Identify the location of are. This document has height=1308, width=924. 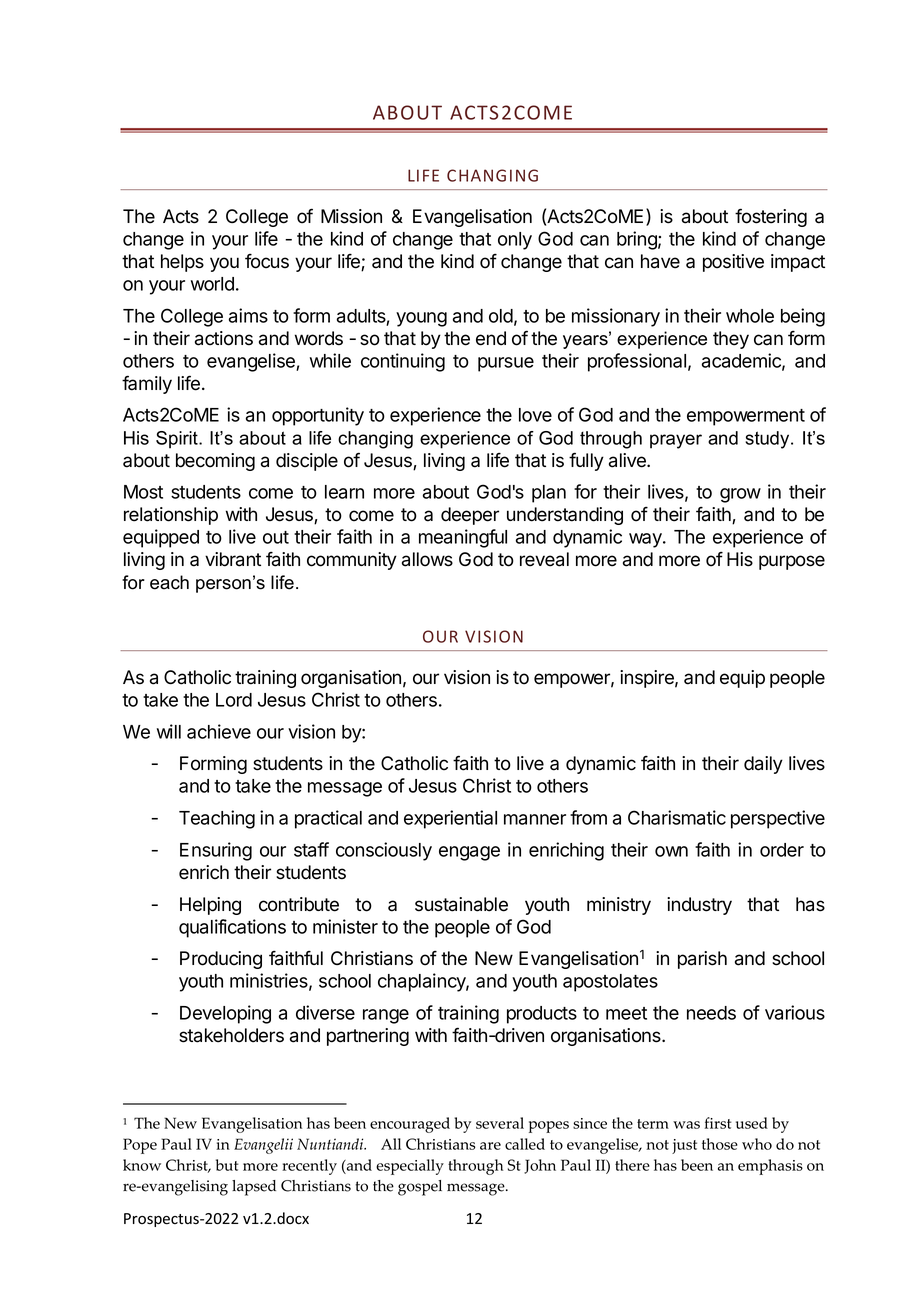
(490, 1146).
